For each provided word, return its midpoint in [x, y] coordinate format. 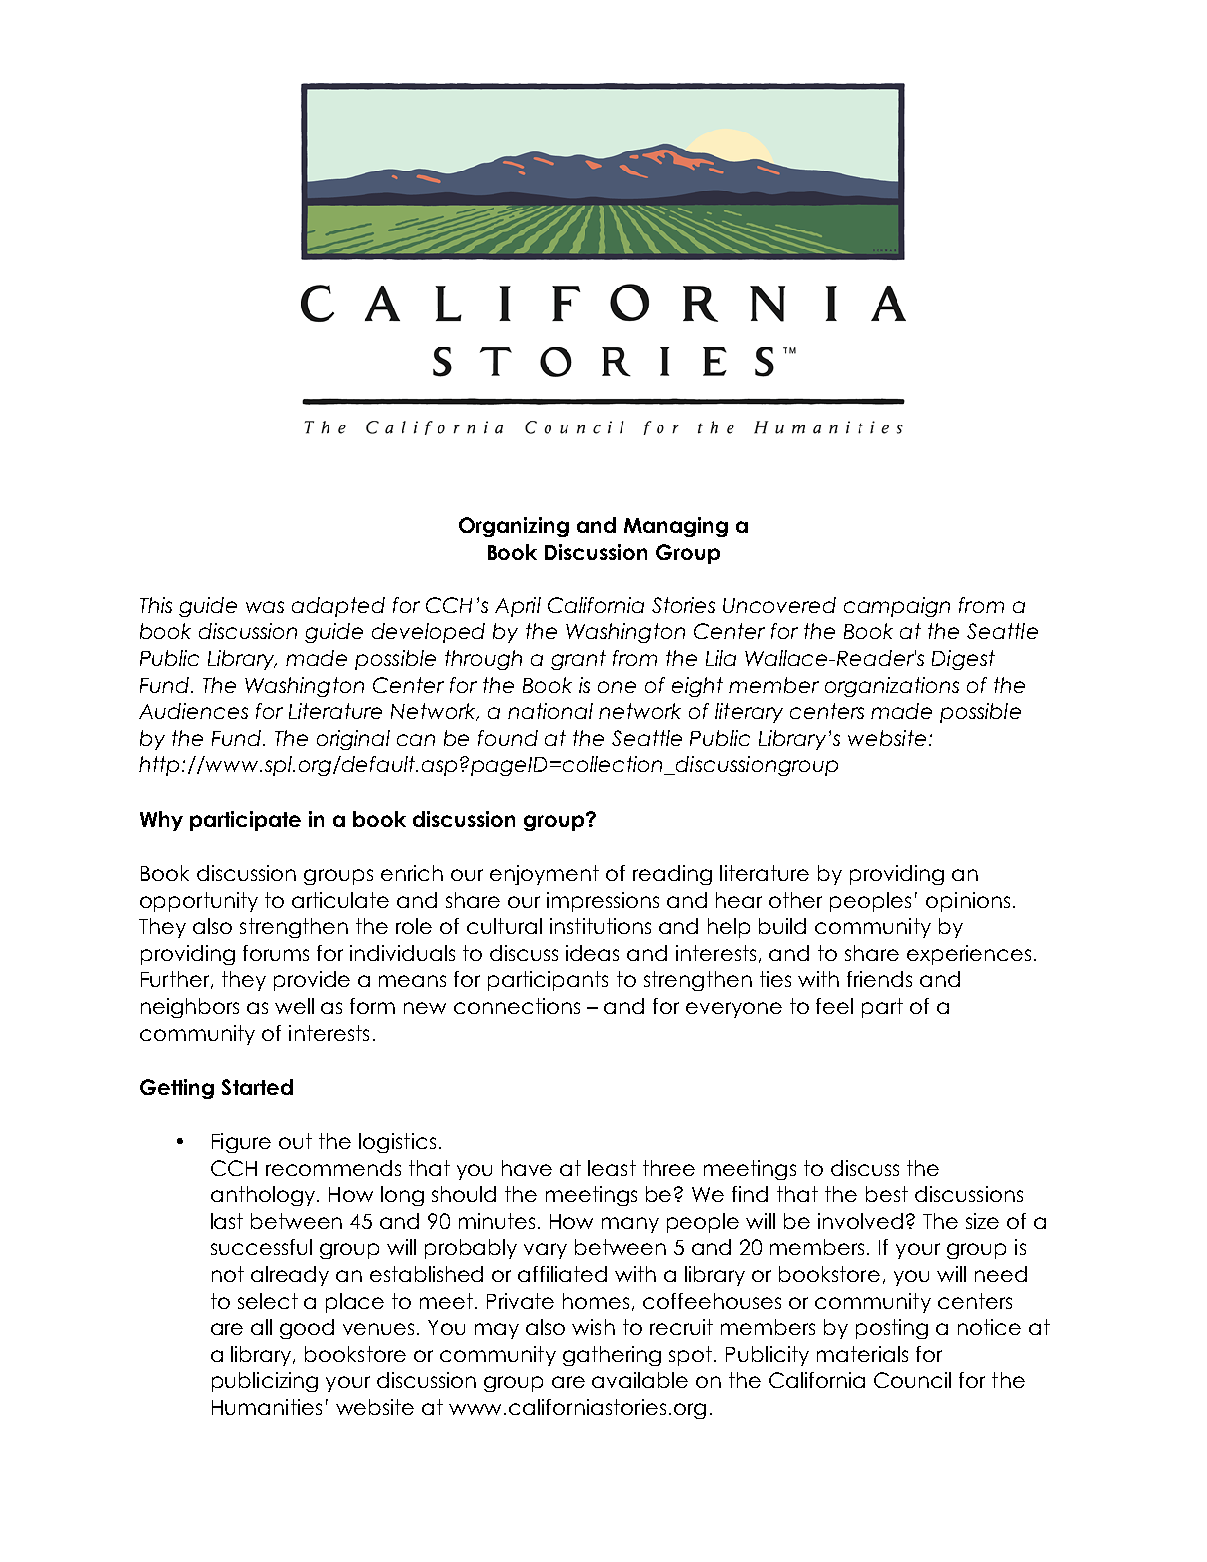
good [307, 1329]
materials [862, 1354]
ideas [592, 953]
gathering [612, 1356]
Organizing [514, 527]
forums [276, 953]
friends [879, 979]
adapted [338, 607]
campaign [897, 607]
